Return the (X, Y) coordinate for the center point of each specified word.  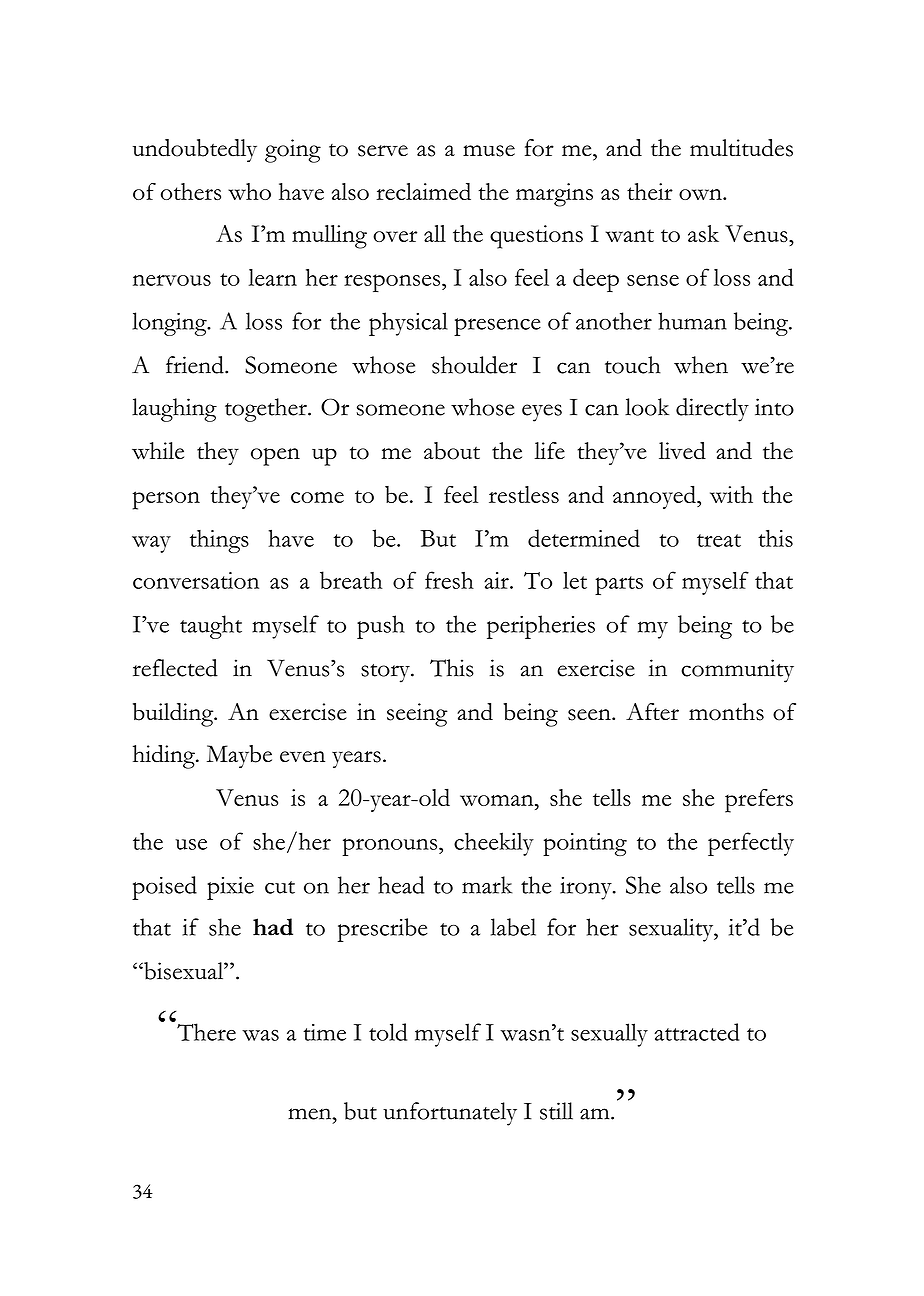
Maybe (239, 756)
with (731, 494)
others (191, 191)
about (452, 451)
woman (498, 800)
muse (489, 151)
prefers (759, 801)
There (206, 1032)
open (275, 457)
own (701, 194)
